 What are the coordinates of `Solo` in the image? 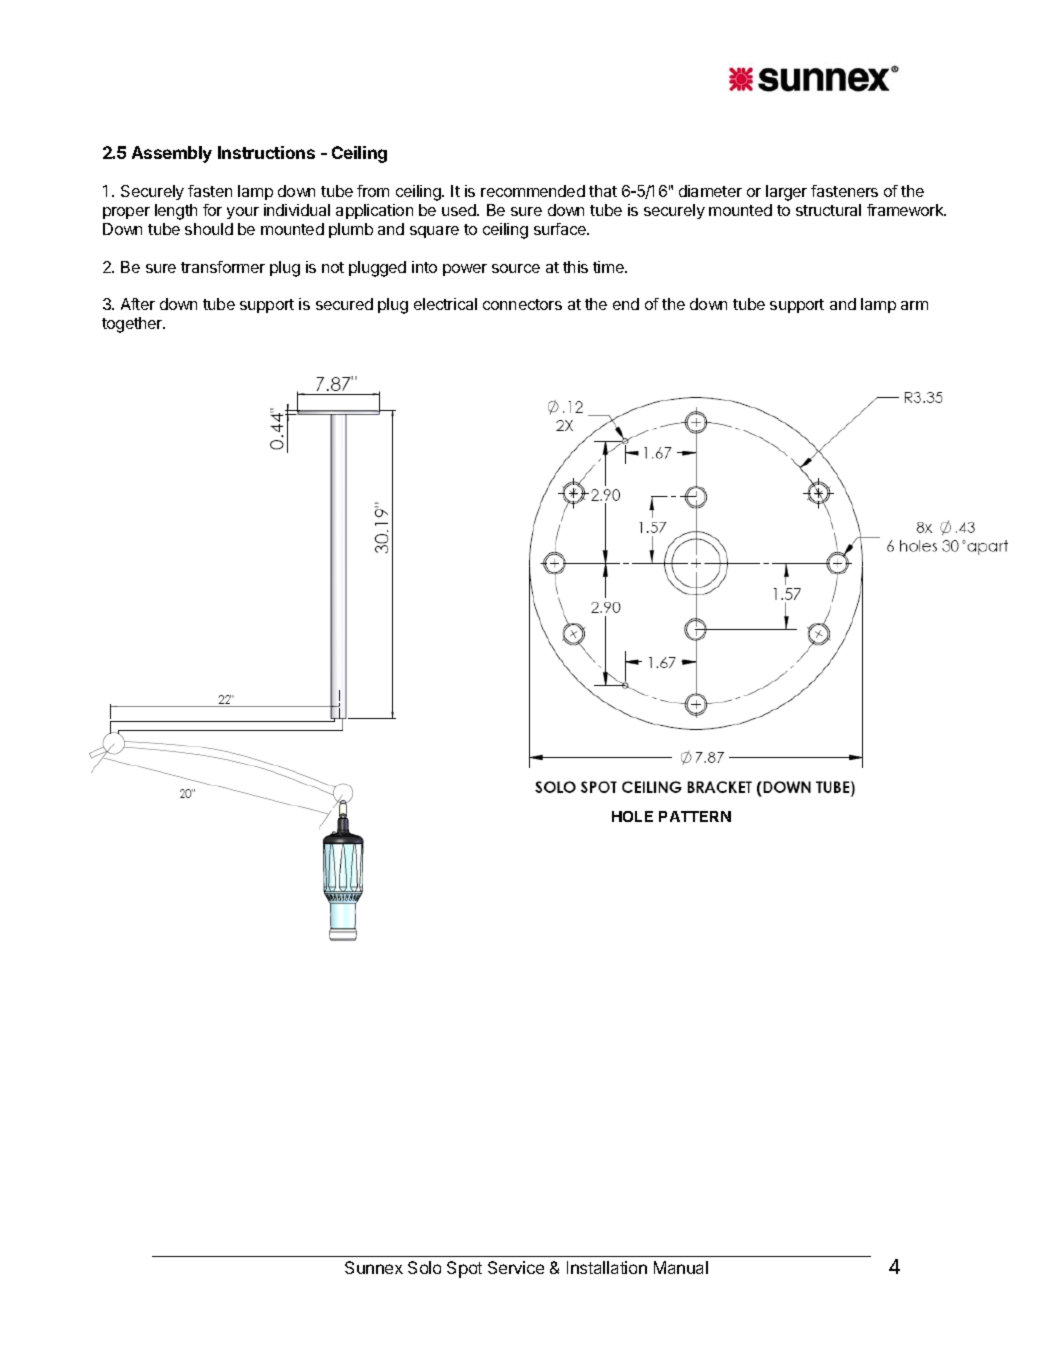 It's located at (424, 1267).
